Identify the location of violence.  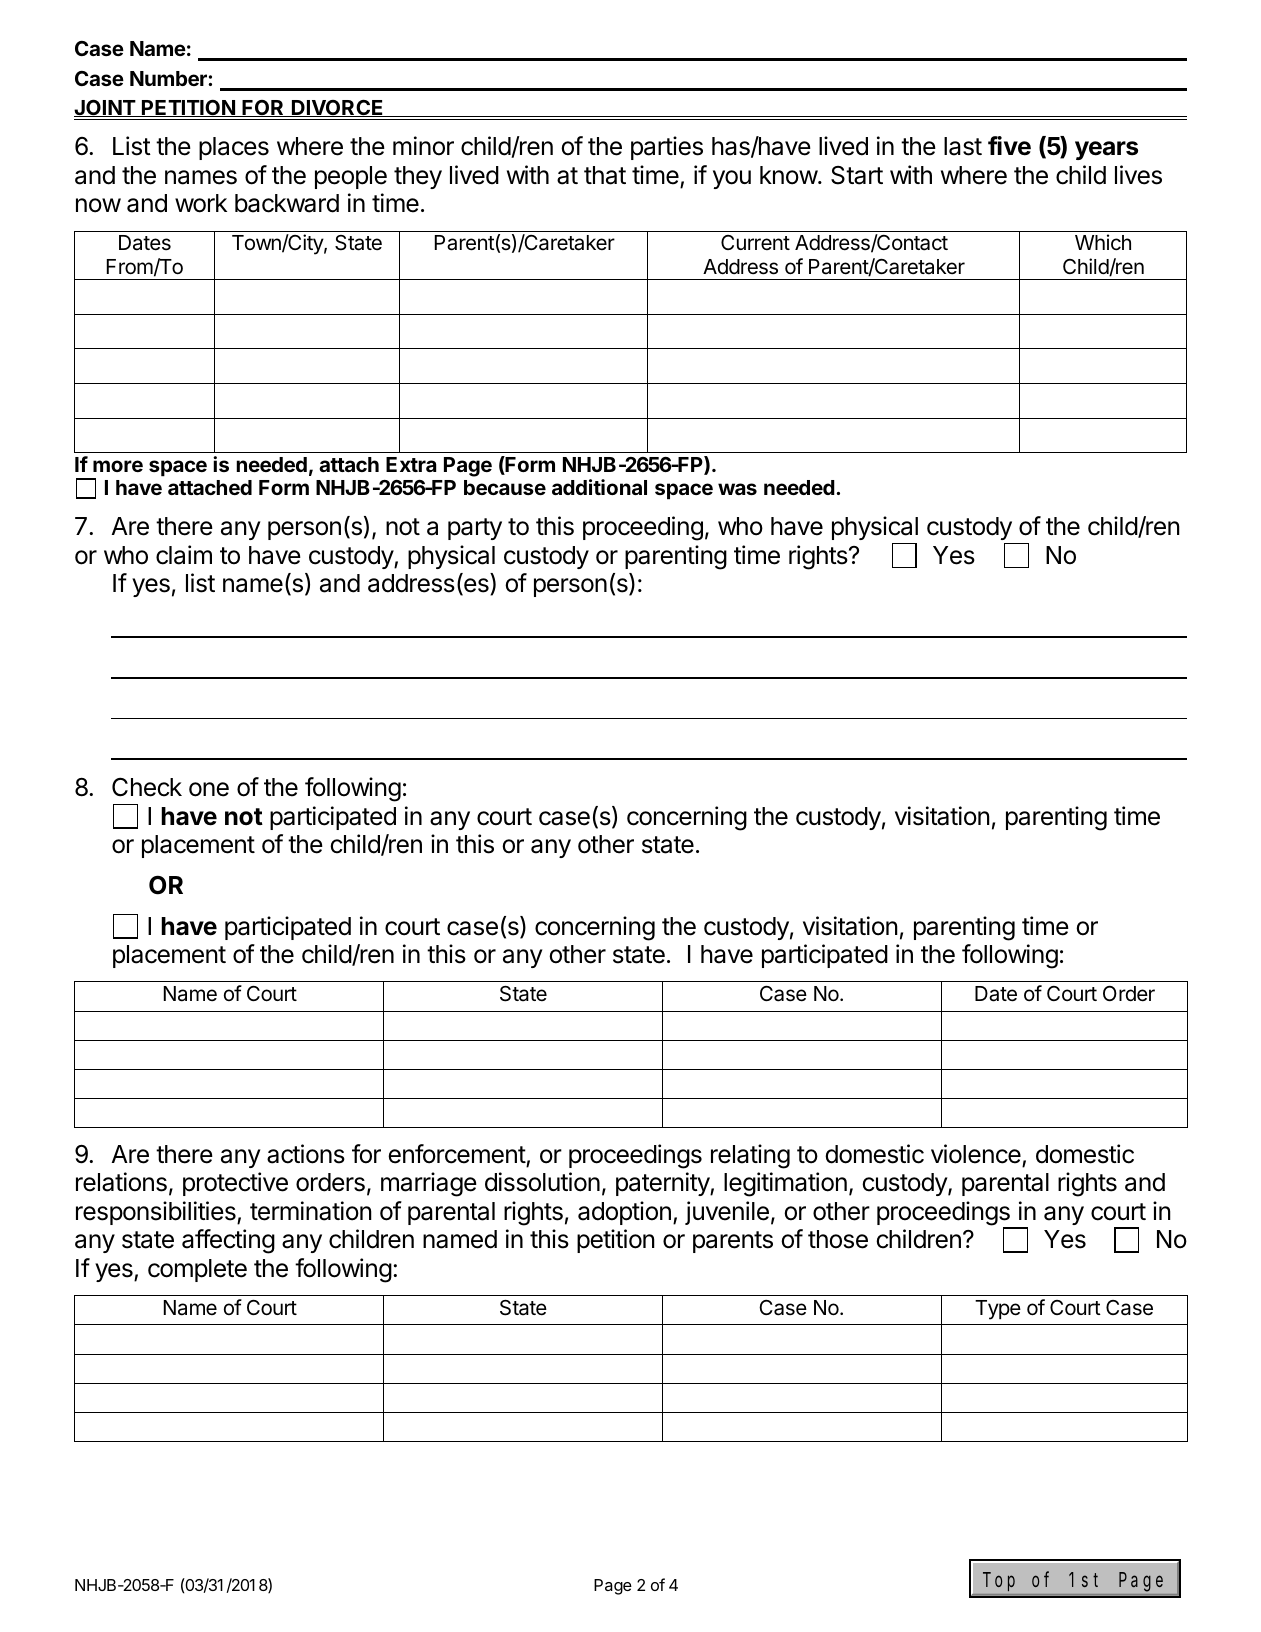
(976, 1154).
